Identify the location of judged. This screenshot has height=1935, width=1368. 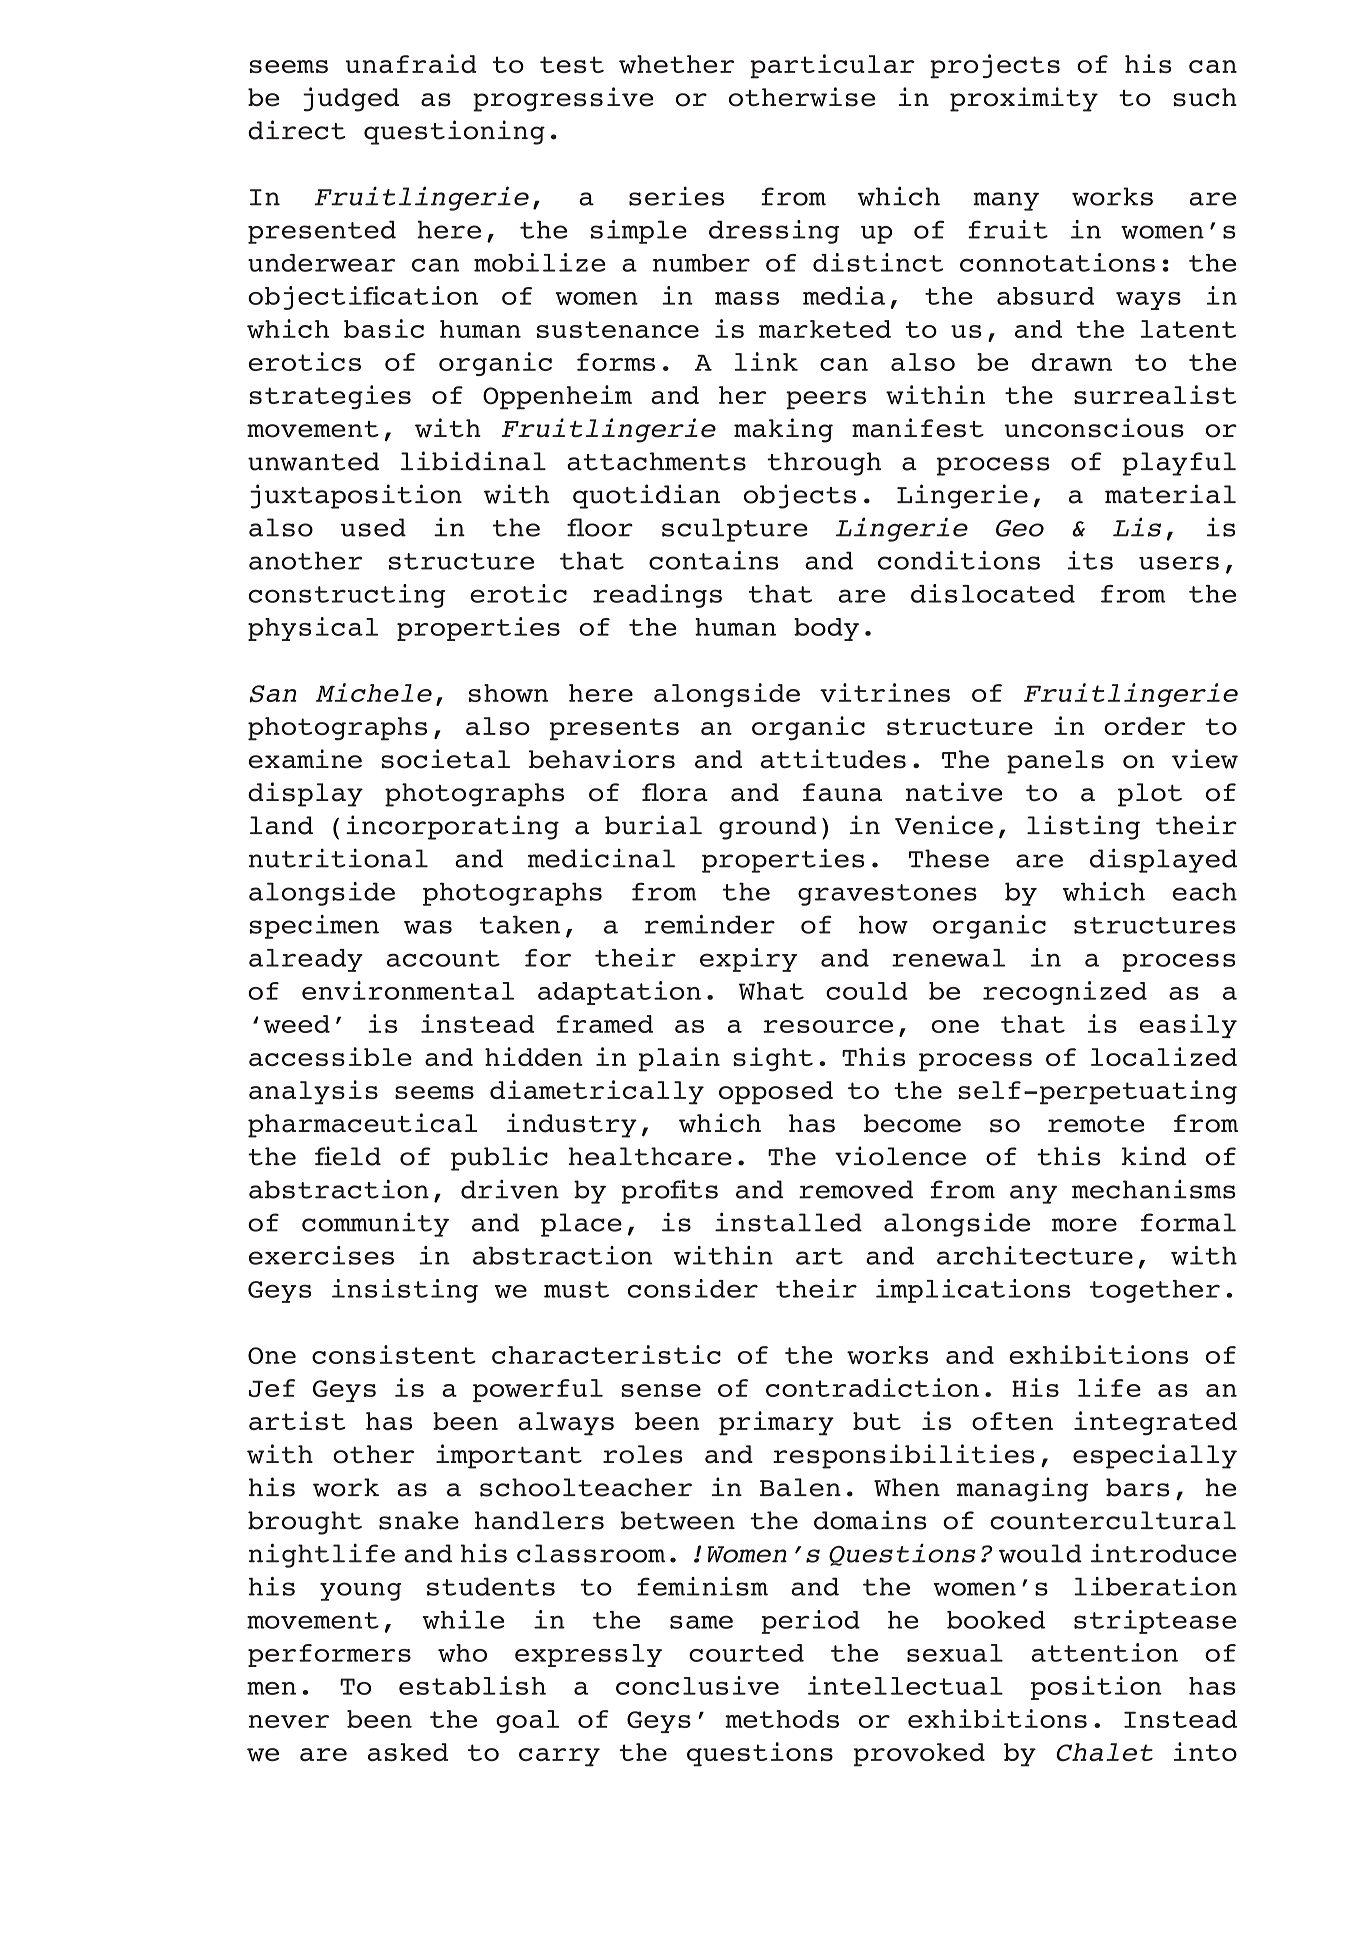
(351, 99).
